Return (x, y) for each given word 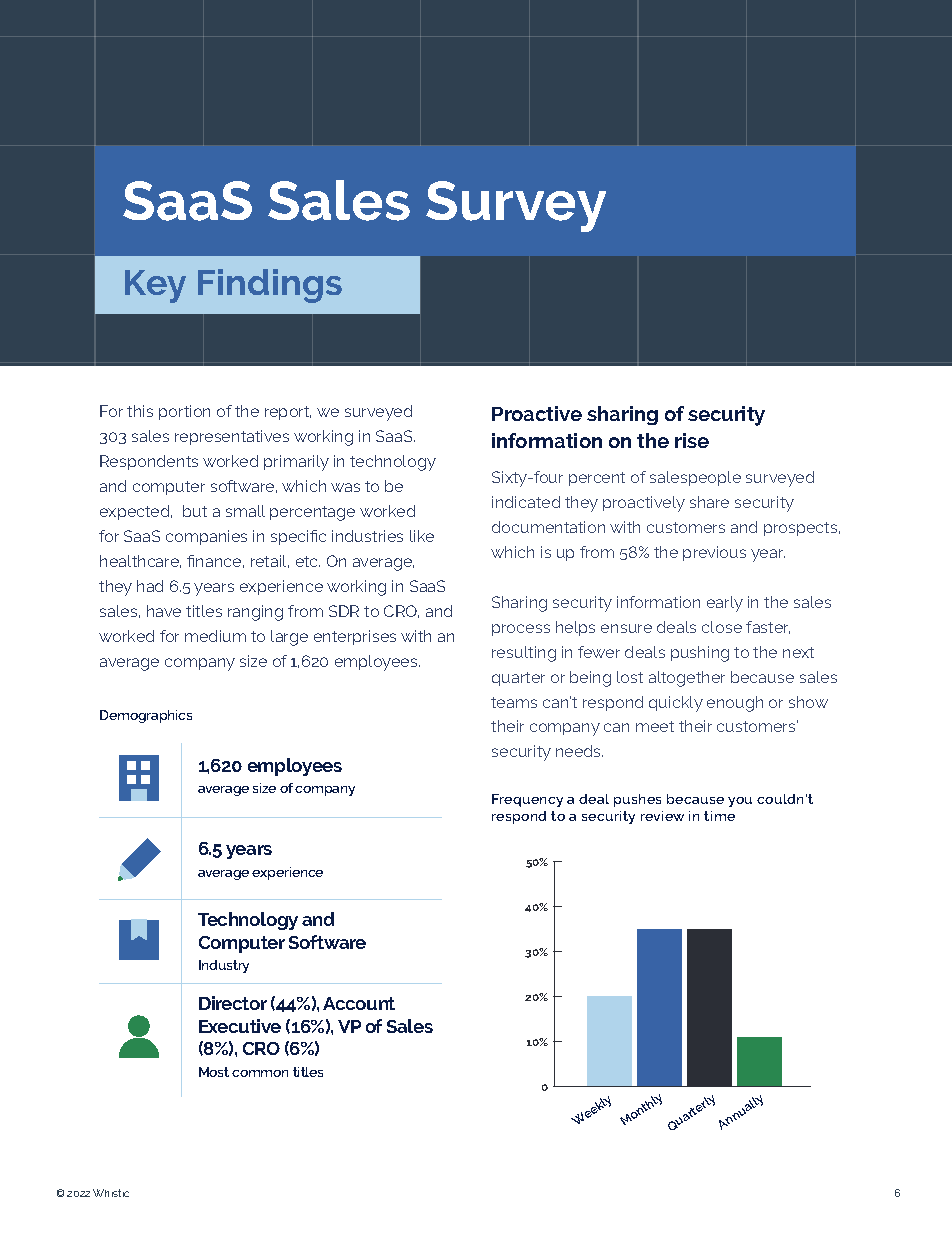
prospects (802, 529)
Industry (224, 966)
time (719, 816)
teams (514, 702)
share (709, 502)
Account (359, 1003)
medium (215, 636)
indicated (526, 502)
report (288, 413)
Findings (270, 286)
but (195, 511)
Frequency (527, 800)
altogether (687, 679)
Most (214, 1072)
